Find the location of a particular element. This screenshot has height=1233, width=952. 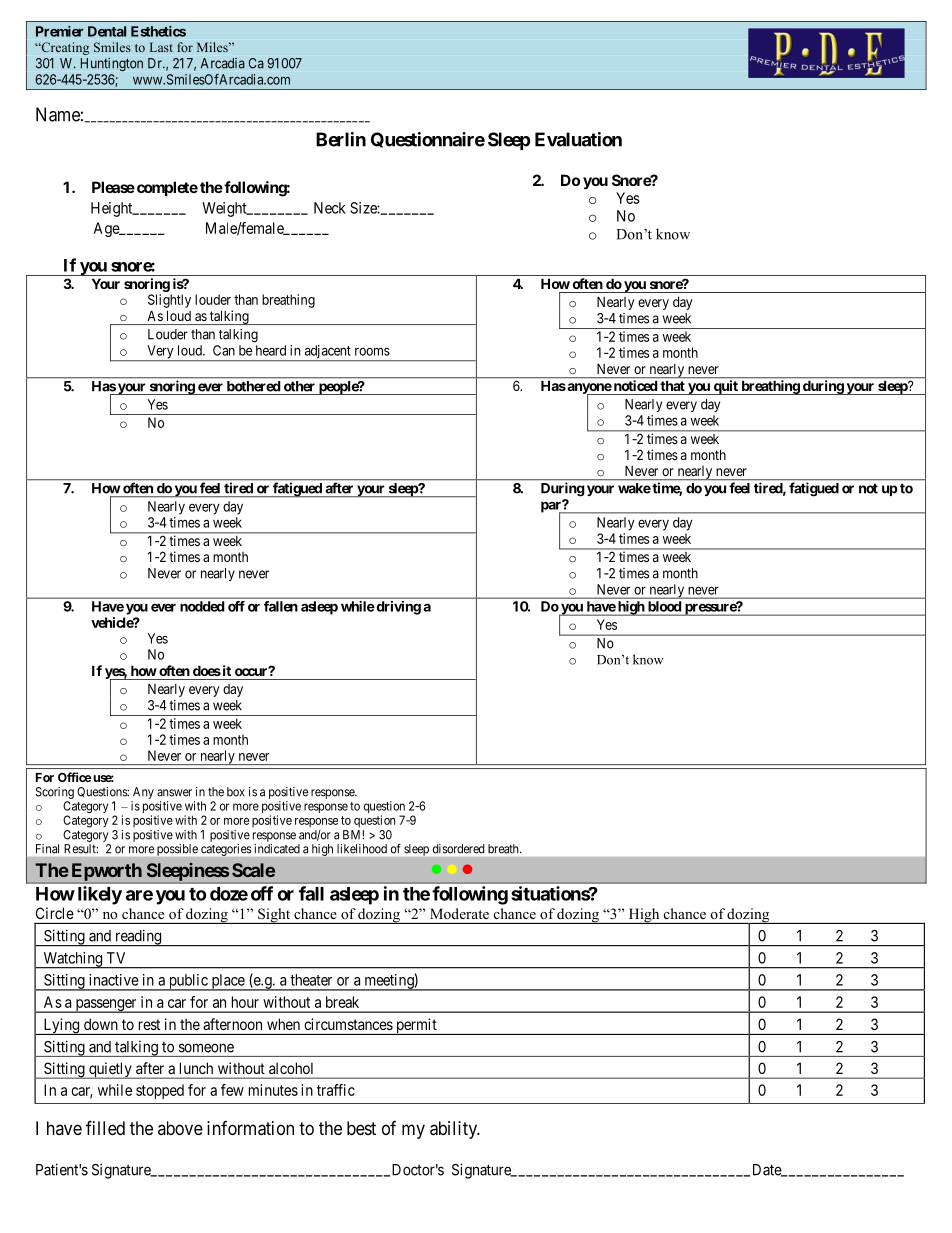

likelihood is located at coordinates (362, 849).
